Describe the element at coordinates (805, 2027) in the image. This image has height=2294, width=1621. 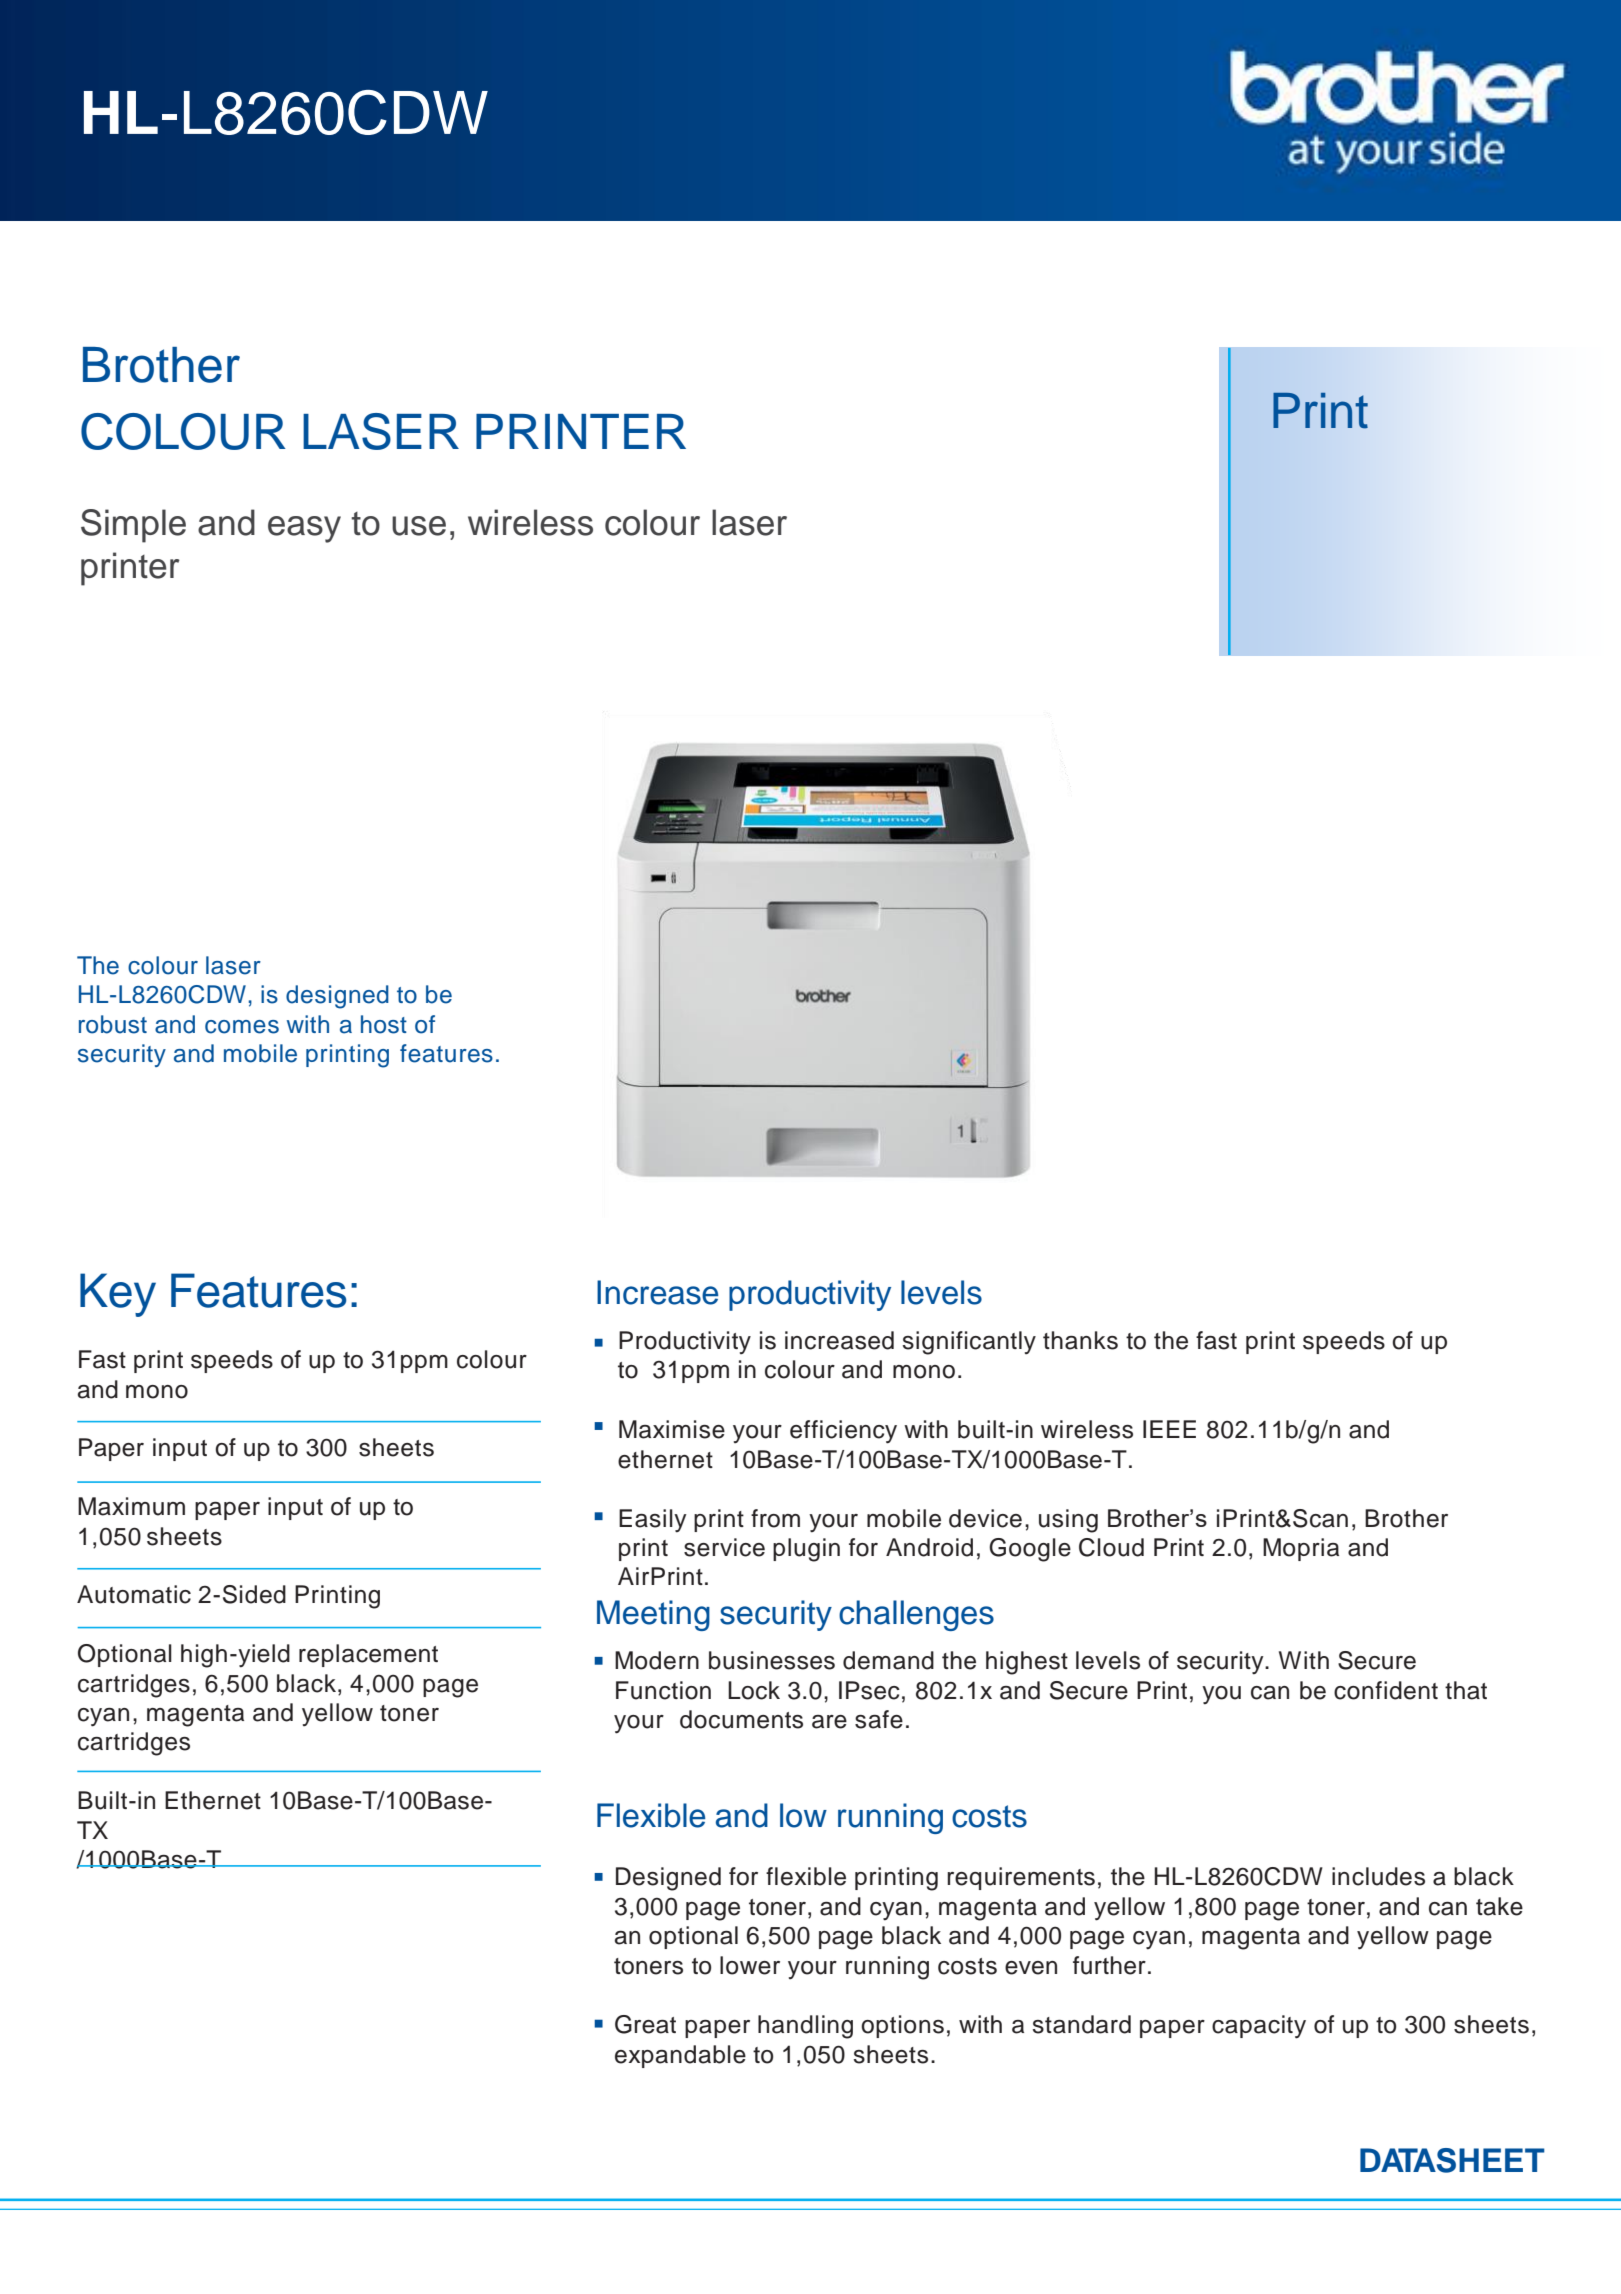
I see `handling` at that location.
